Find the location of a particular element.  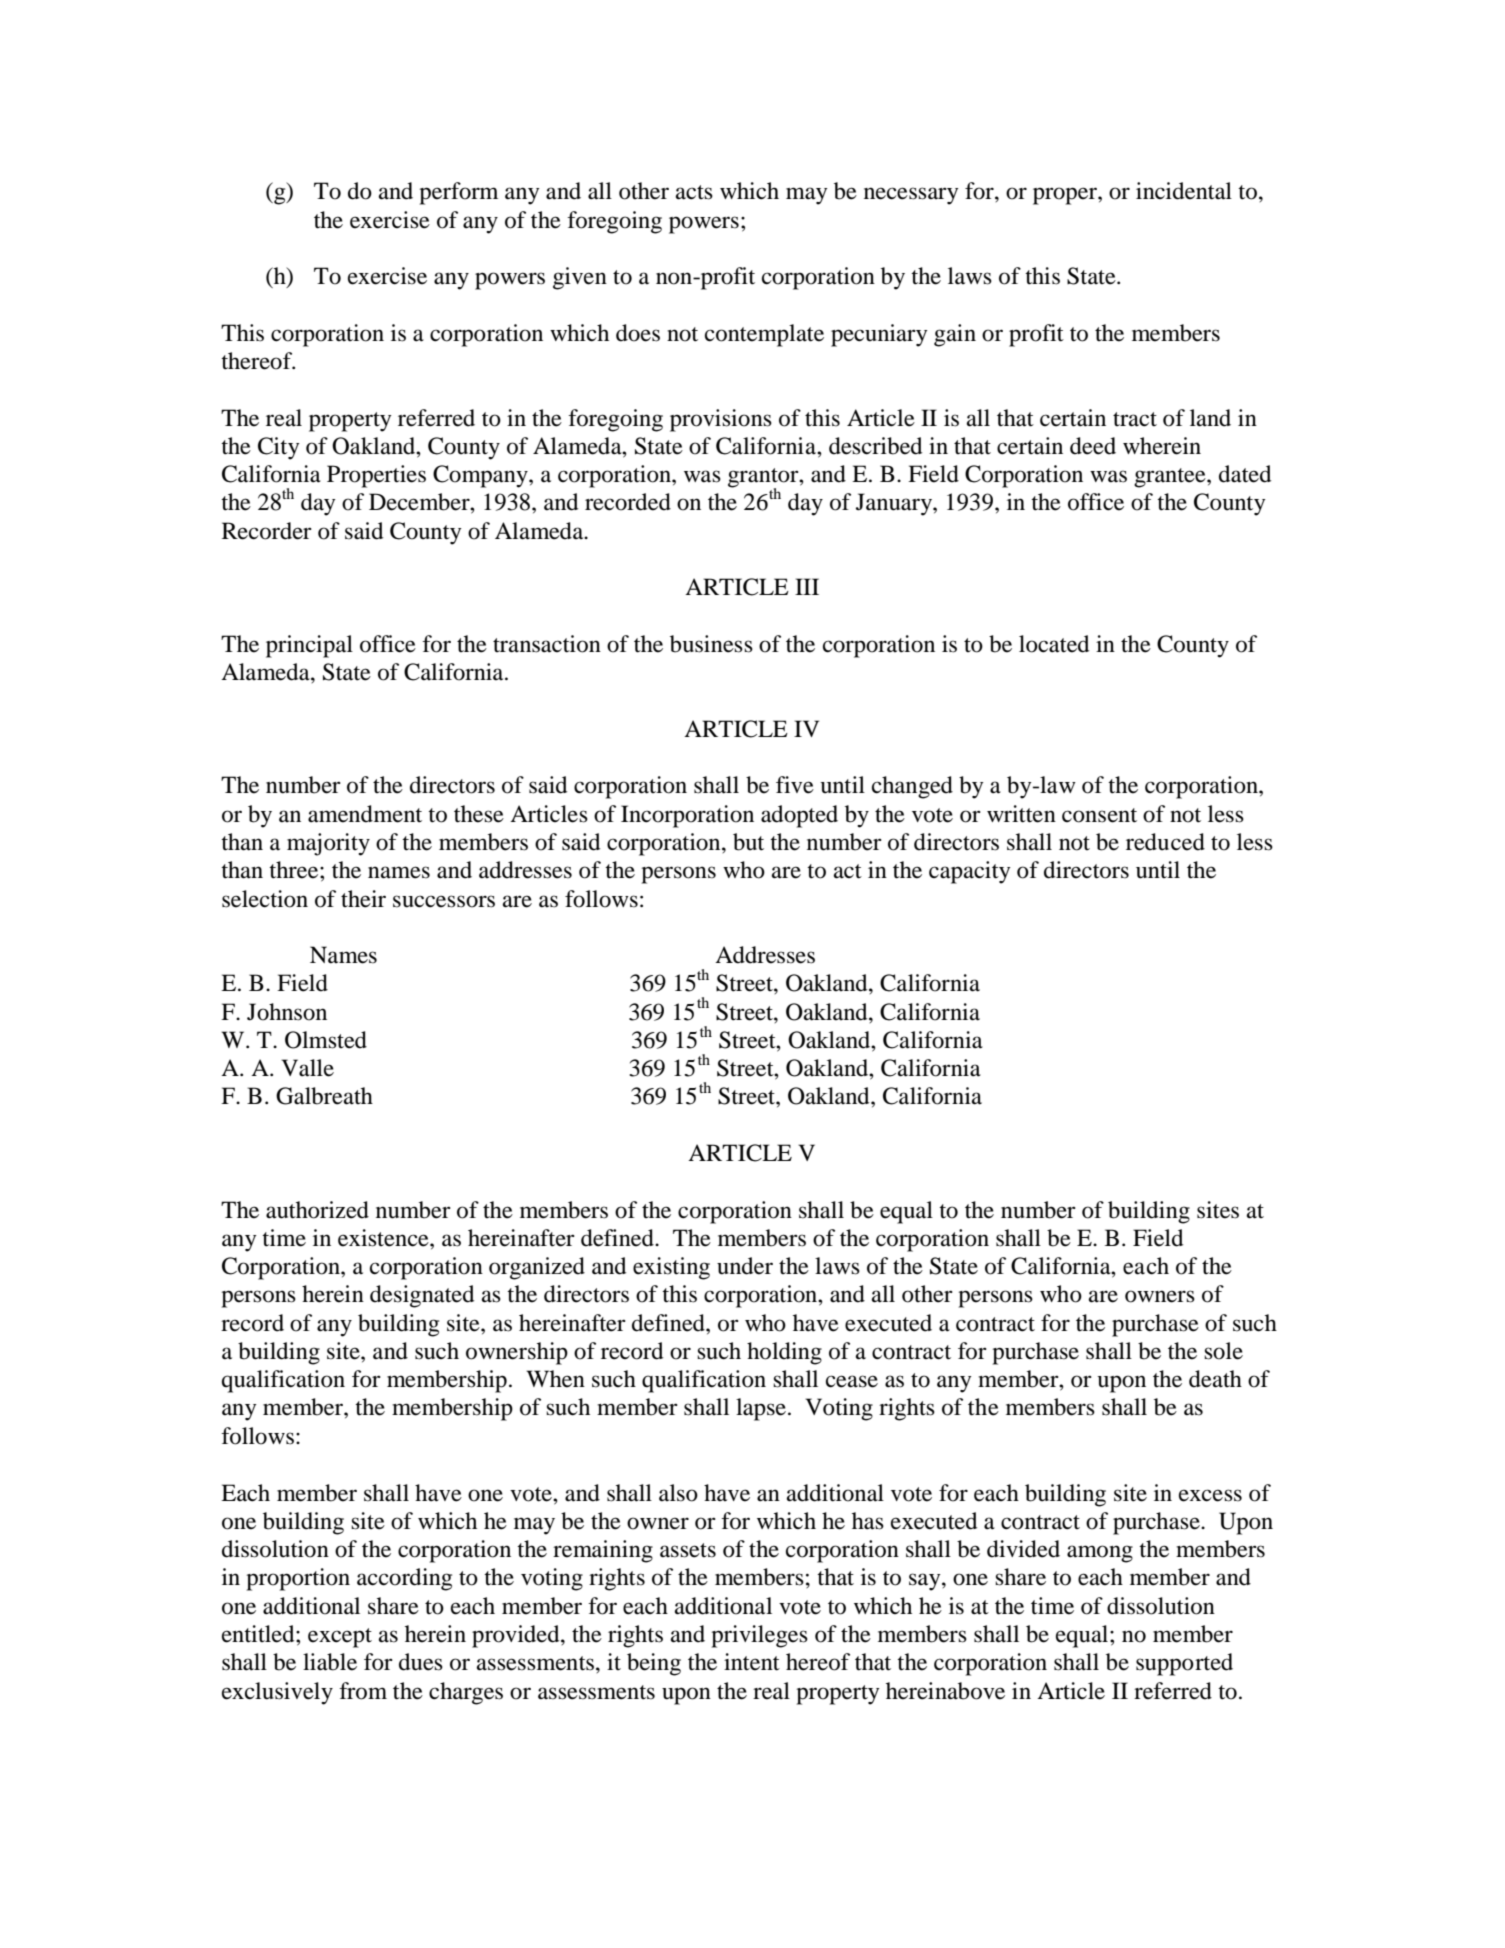

under is located at coordinates (745, 1266).
